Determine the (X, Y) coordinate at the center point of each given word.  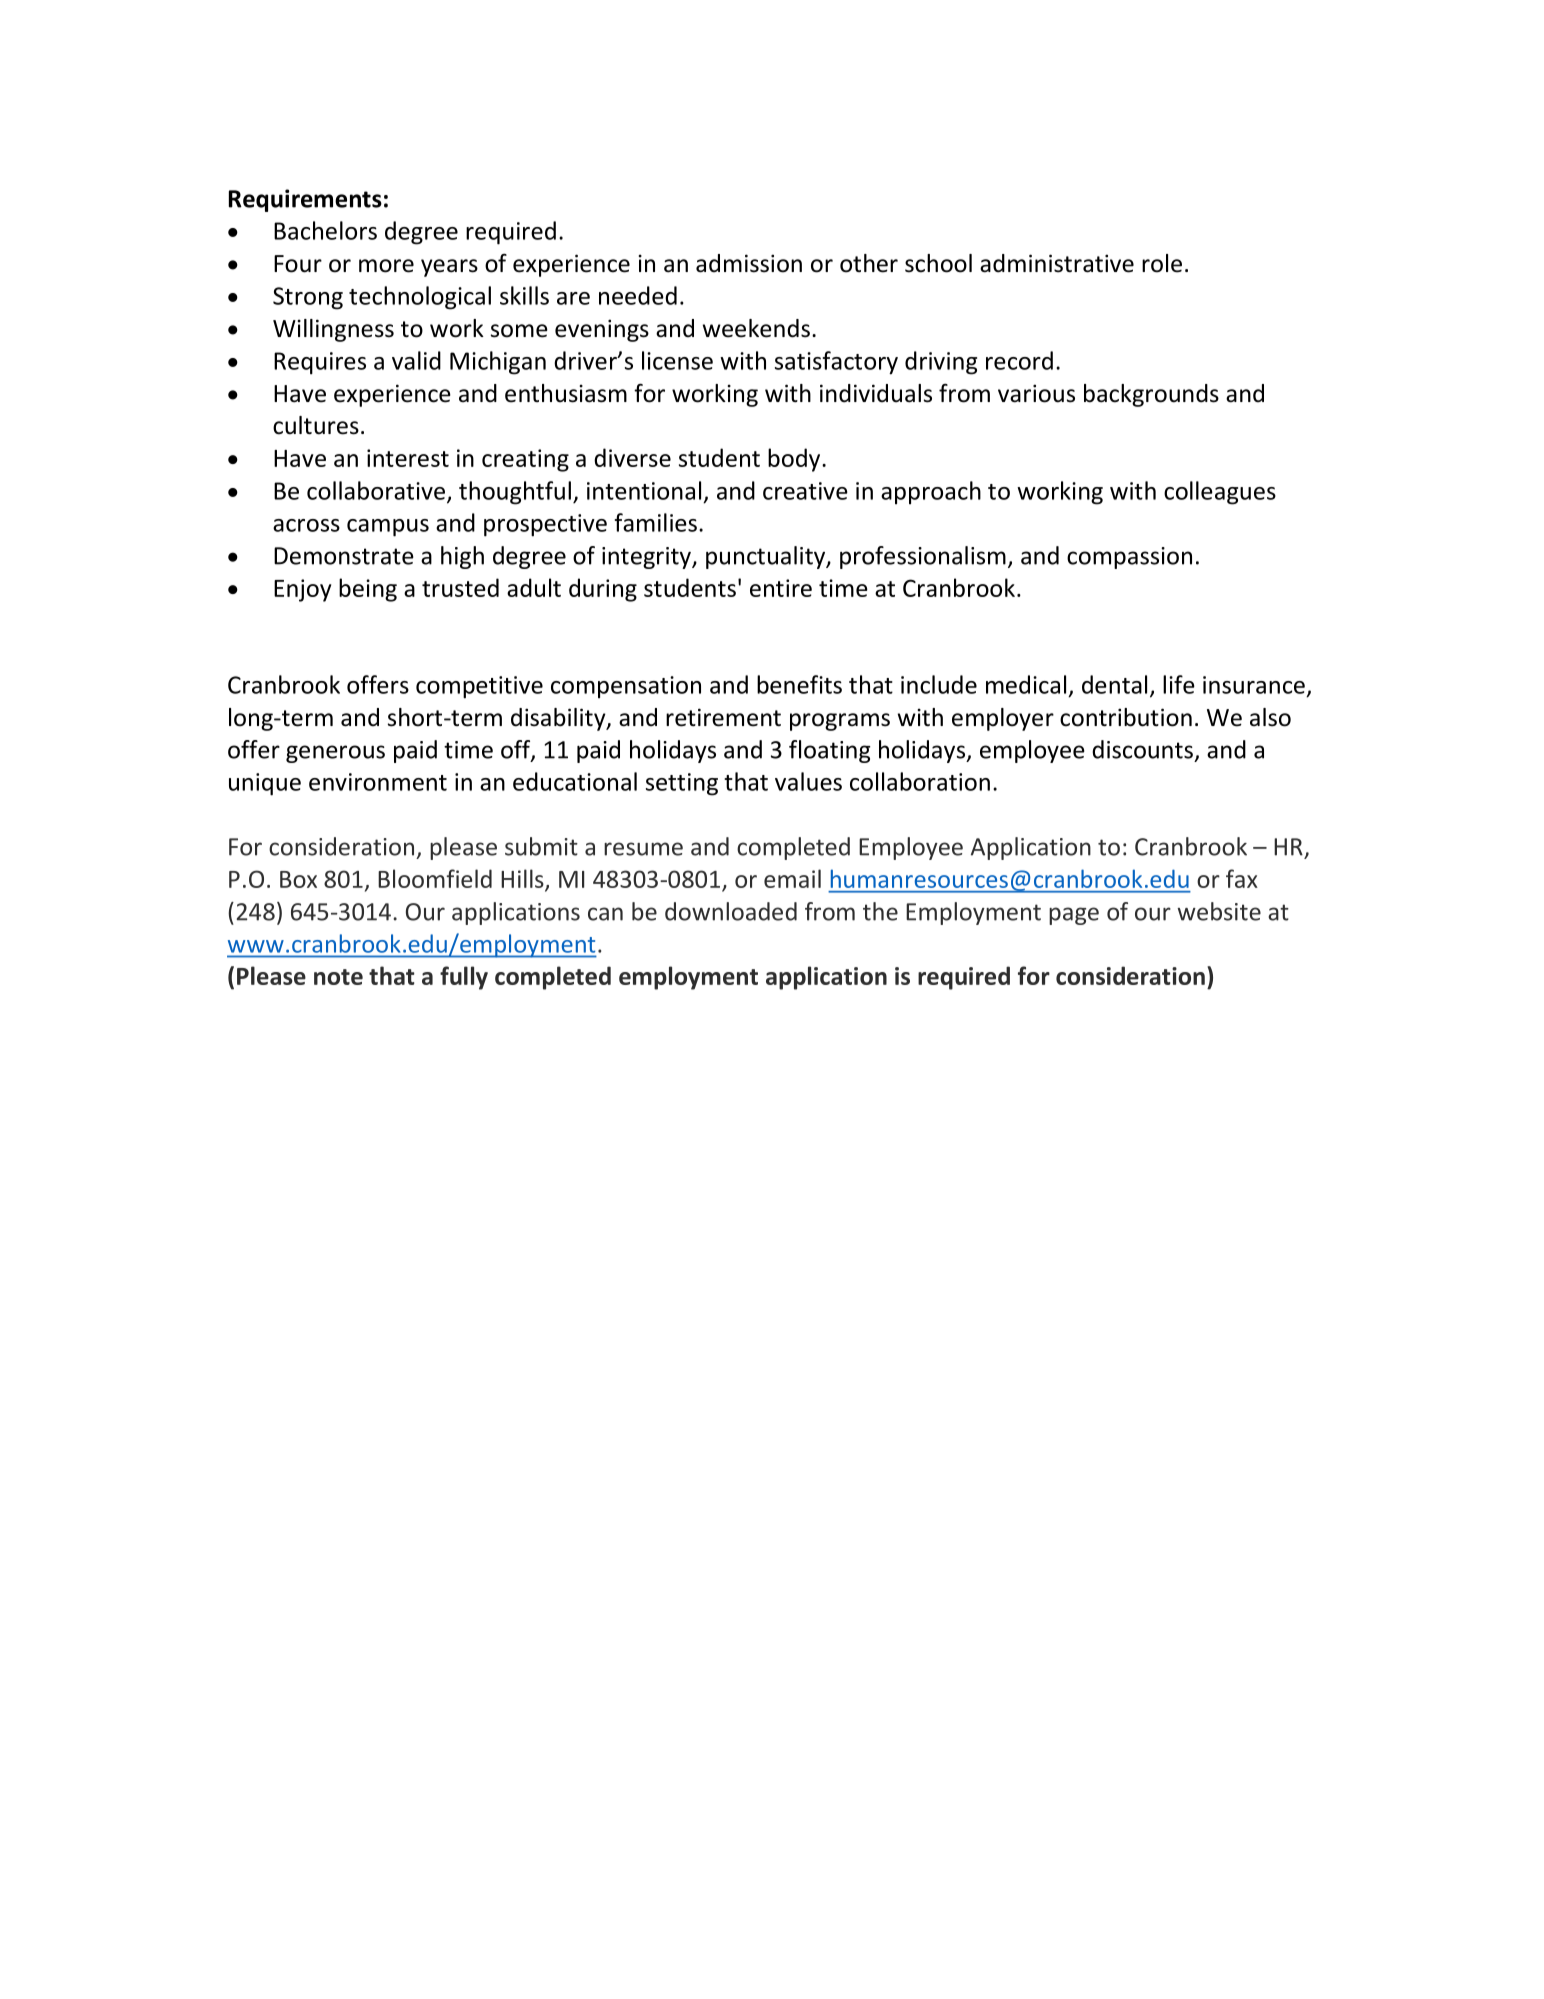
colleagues (1220, 493)
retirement (723, 717)
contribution (1126, 717)
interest (408, 458)
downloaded (731, 911)
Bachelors (325, 230)
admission (749, 263)
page (1074, 916)
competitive (479, 687)
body (795, 460)
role (1162, 263)
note (338, 977)
